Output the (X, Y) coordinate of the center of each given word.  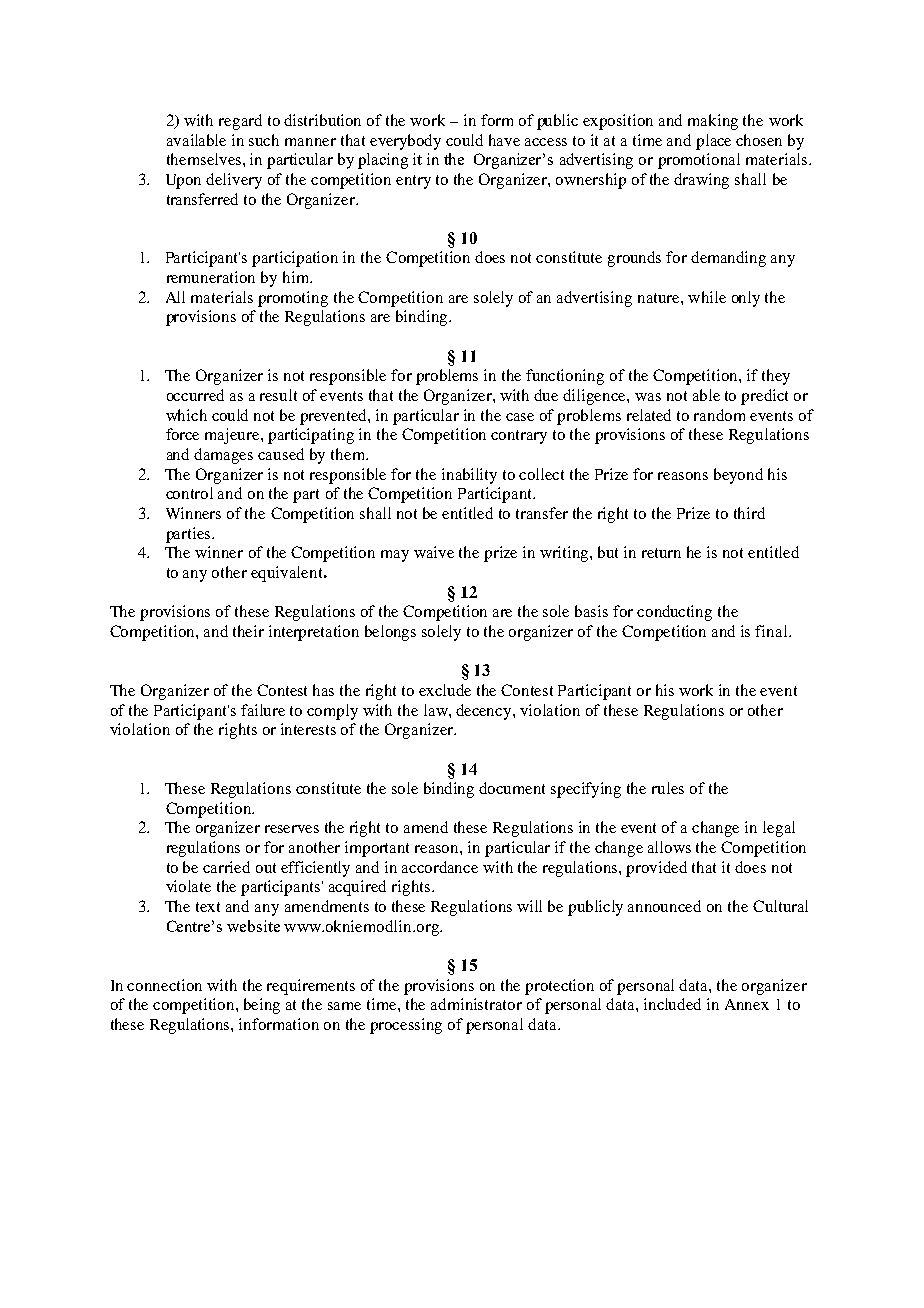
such (264, 140)
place (713, 142)
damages (223, 456)
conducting (674, 613)
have (504, 140)
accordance (440, 867)
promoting (293, 299)
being (262, 1006)
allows (669, 847)
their (248, 631)
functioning (565, 377)
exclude (445, 690)
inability (469, 476)
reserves (292, 829)
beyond (738, 476)
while (707, 297)
